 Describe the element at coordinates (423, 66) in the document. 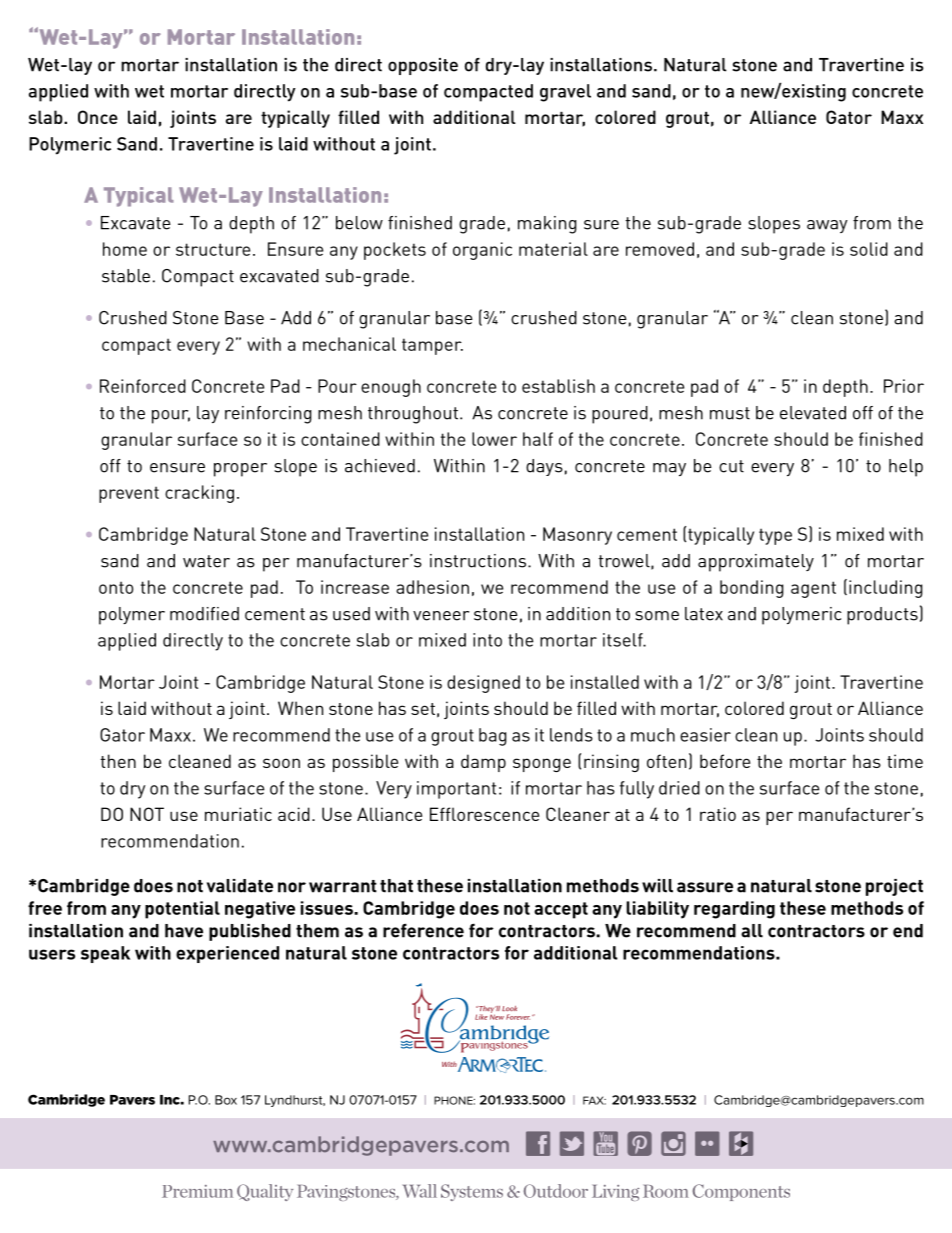

I see `opposite` at that location.
